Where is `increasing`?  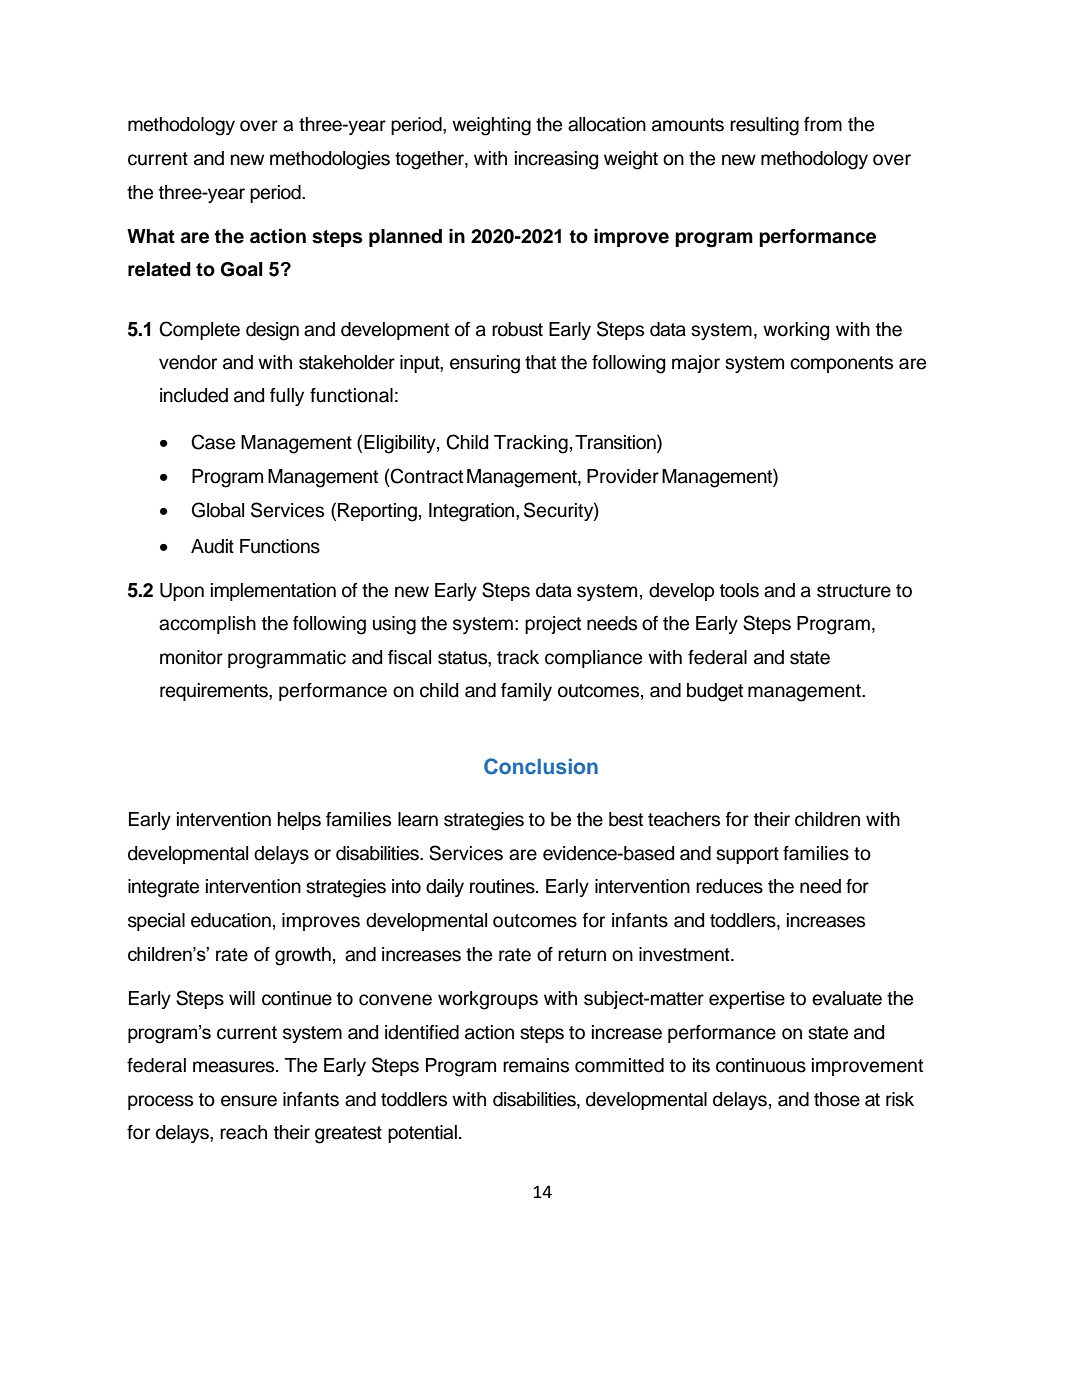 increasing is located at coordinates (556, 160).
